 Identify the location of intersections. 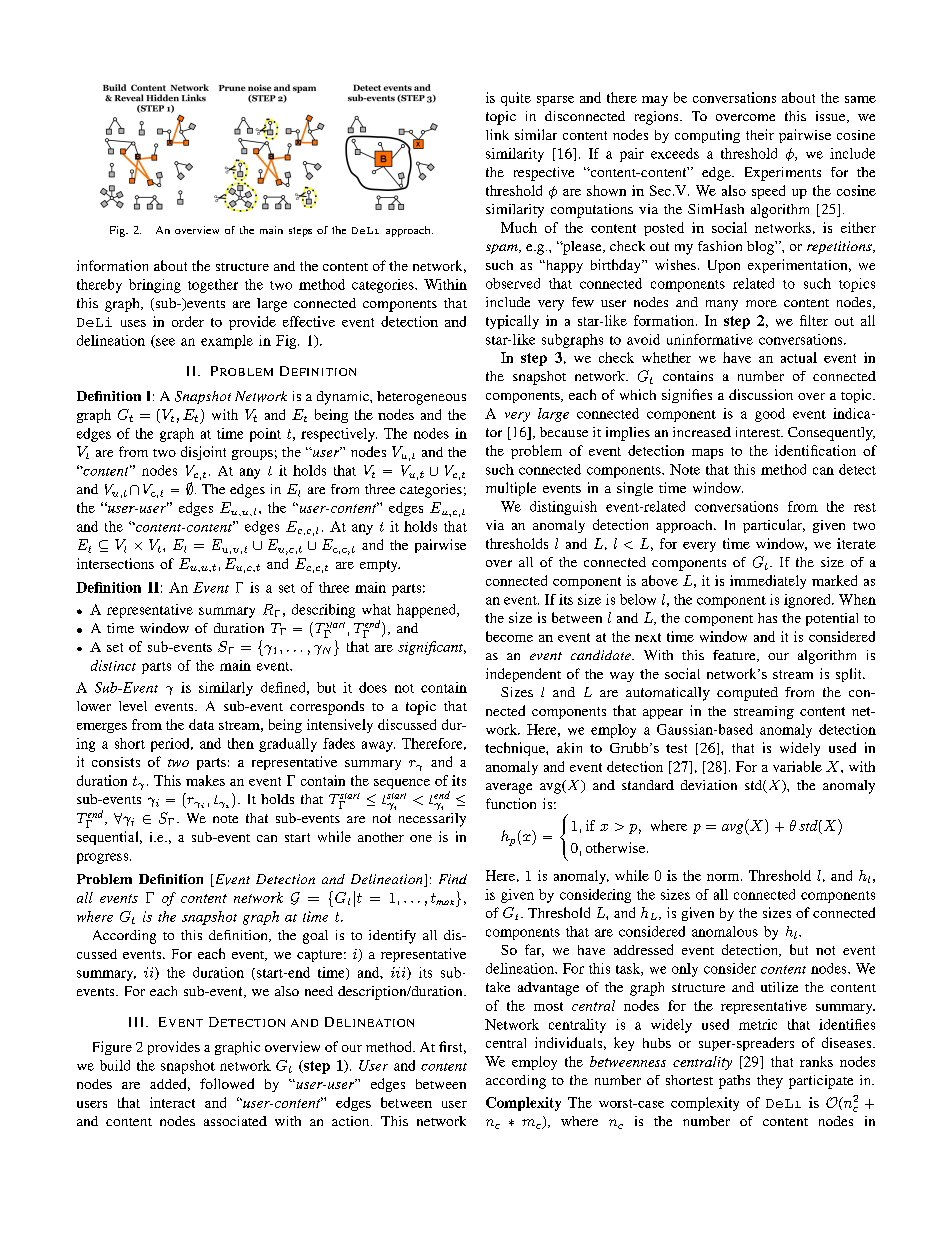
(115, 563).
